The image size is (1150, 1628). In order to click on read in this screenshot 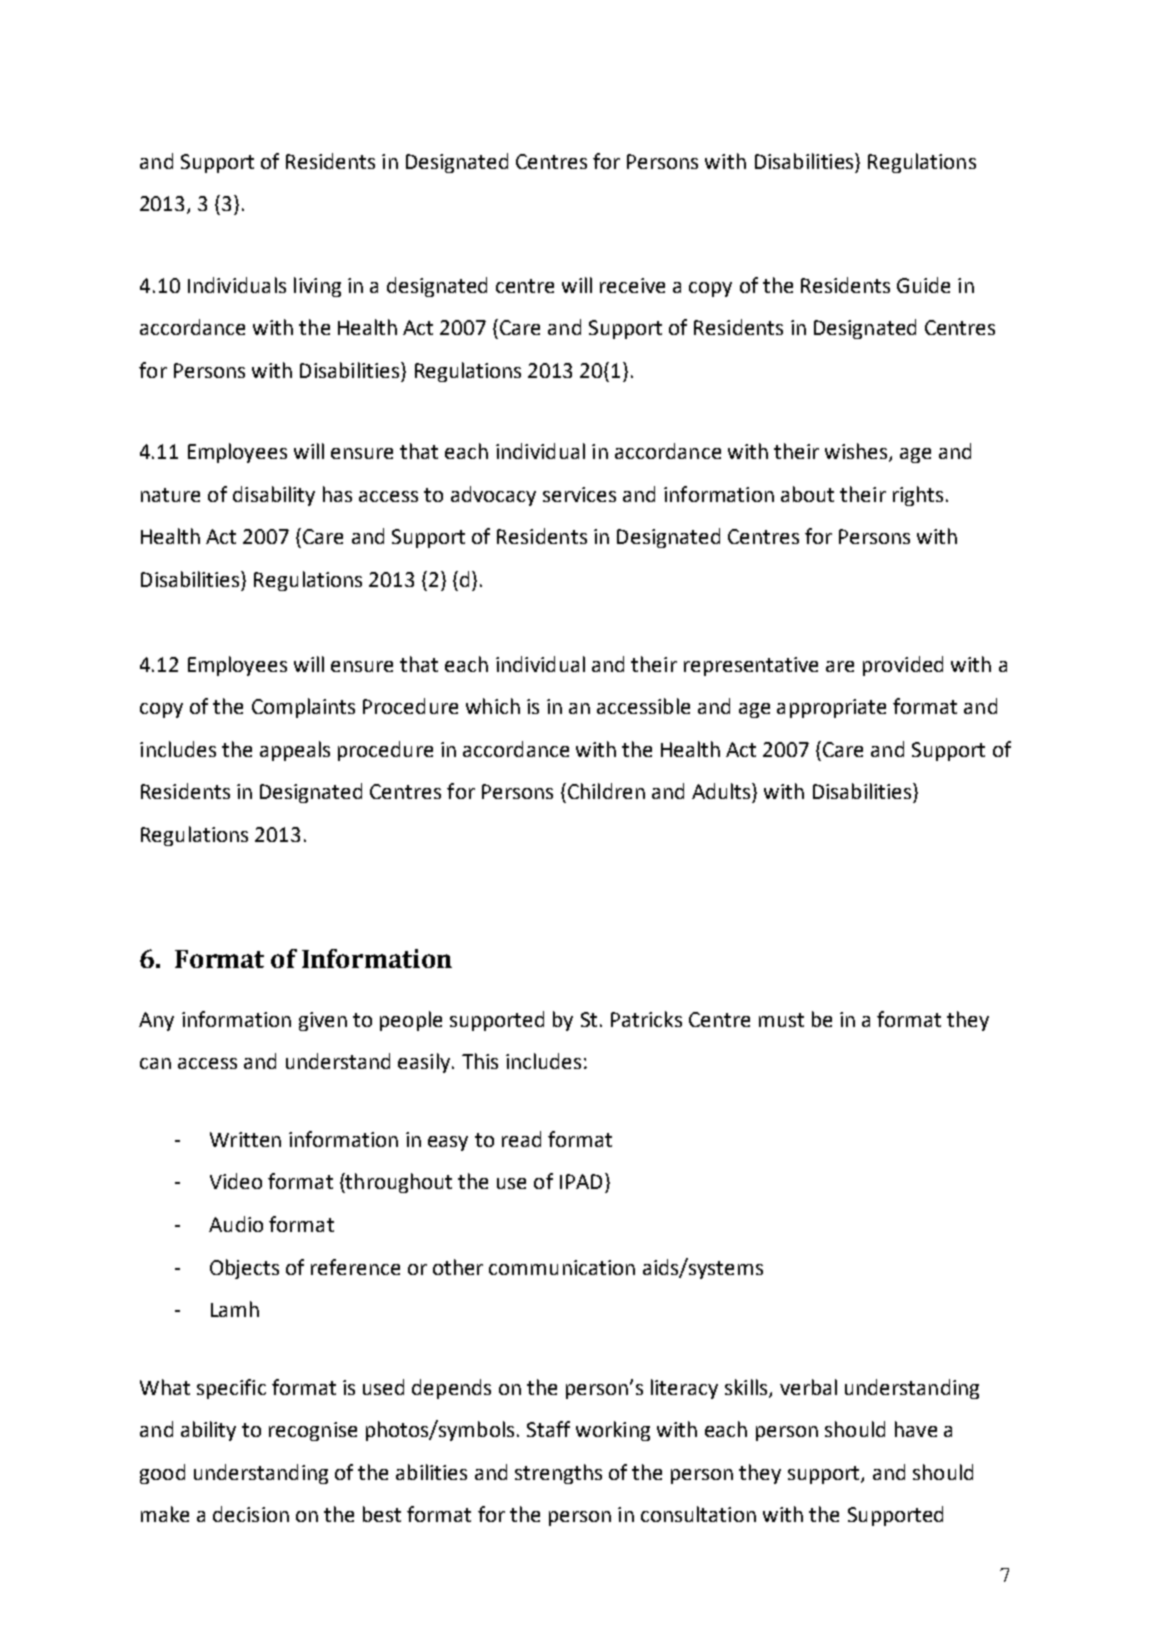, I will do `click(521, 1139)`.
